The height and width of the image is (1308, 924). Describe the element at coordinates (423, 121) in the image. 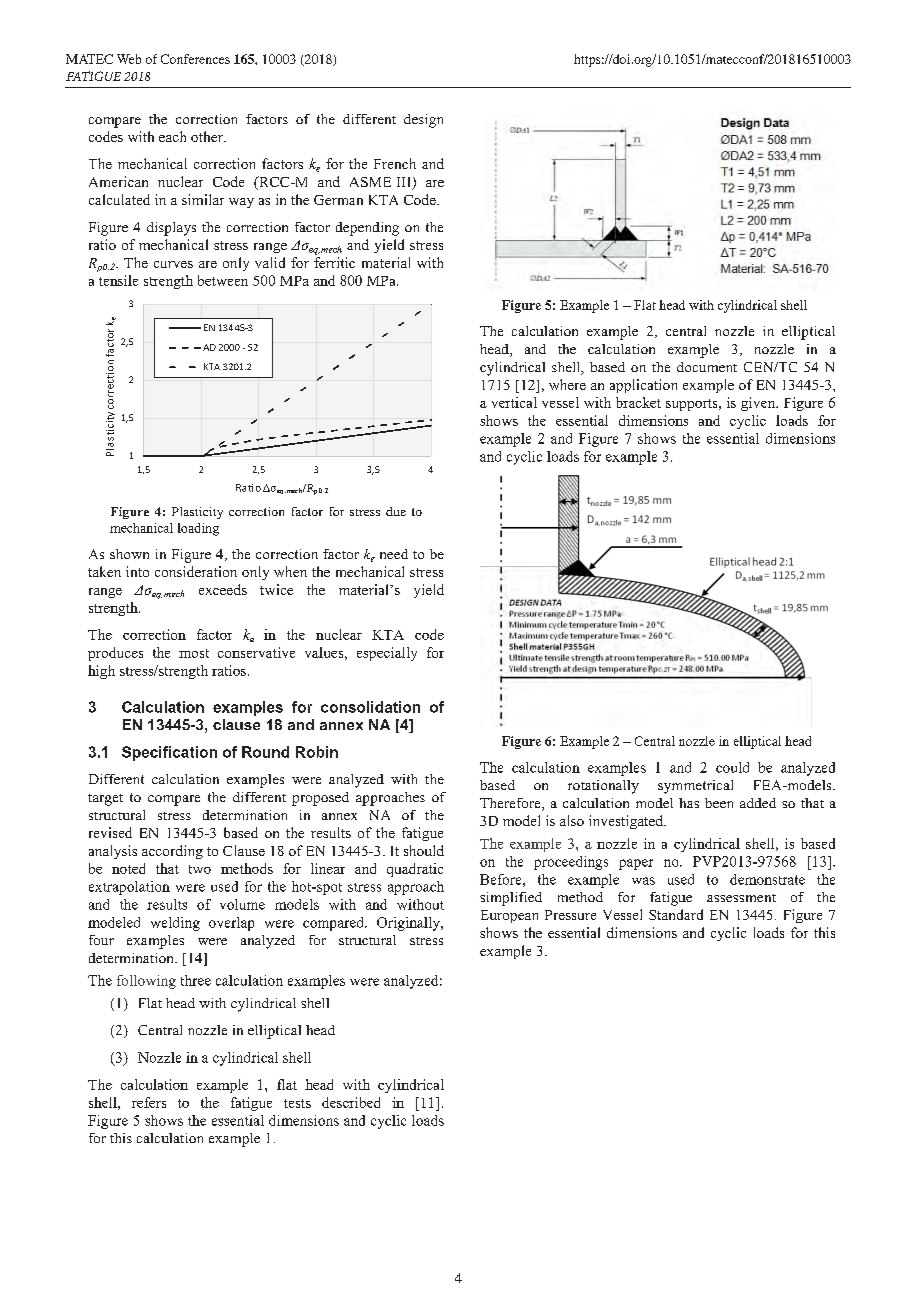

I see `design` at that location.
